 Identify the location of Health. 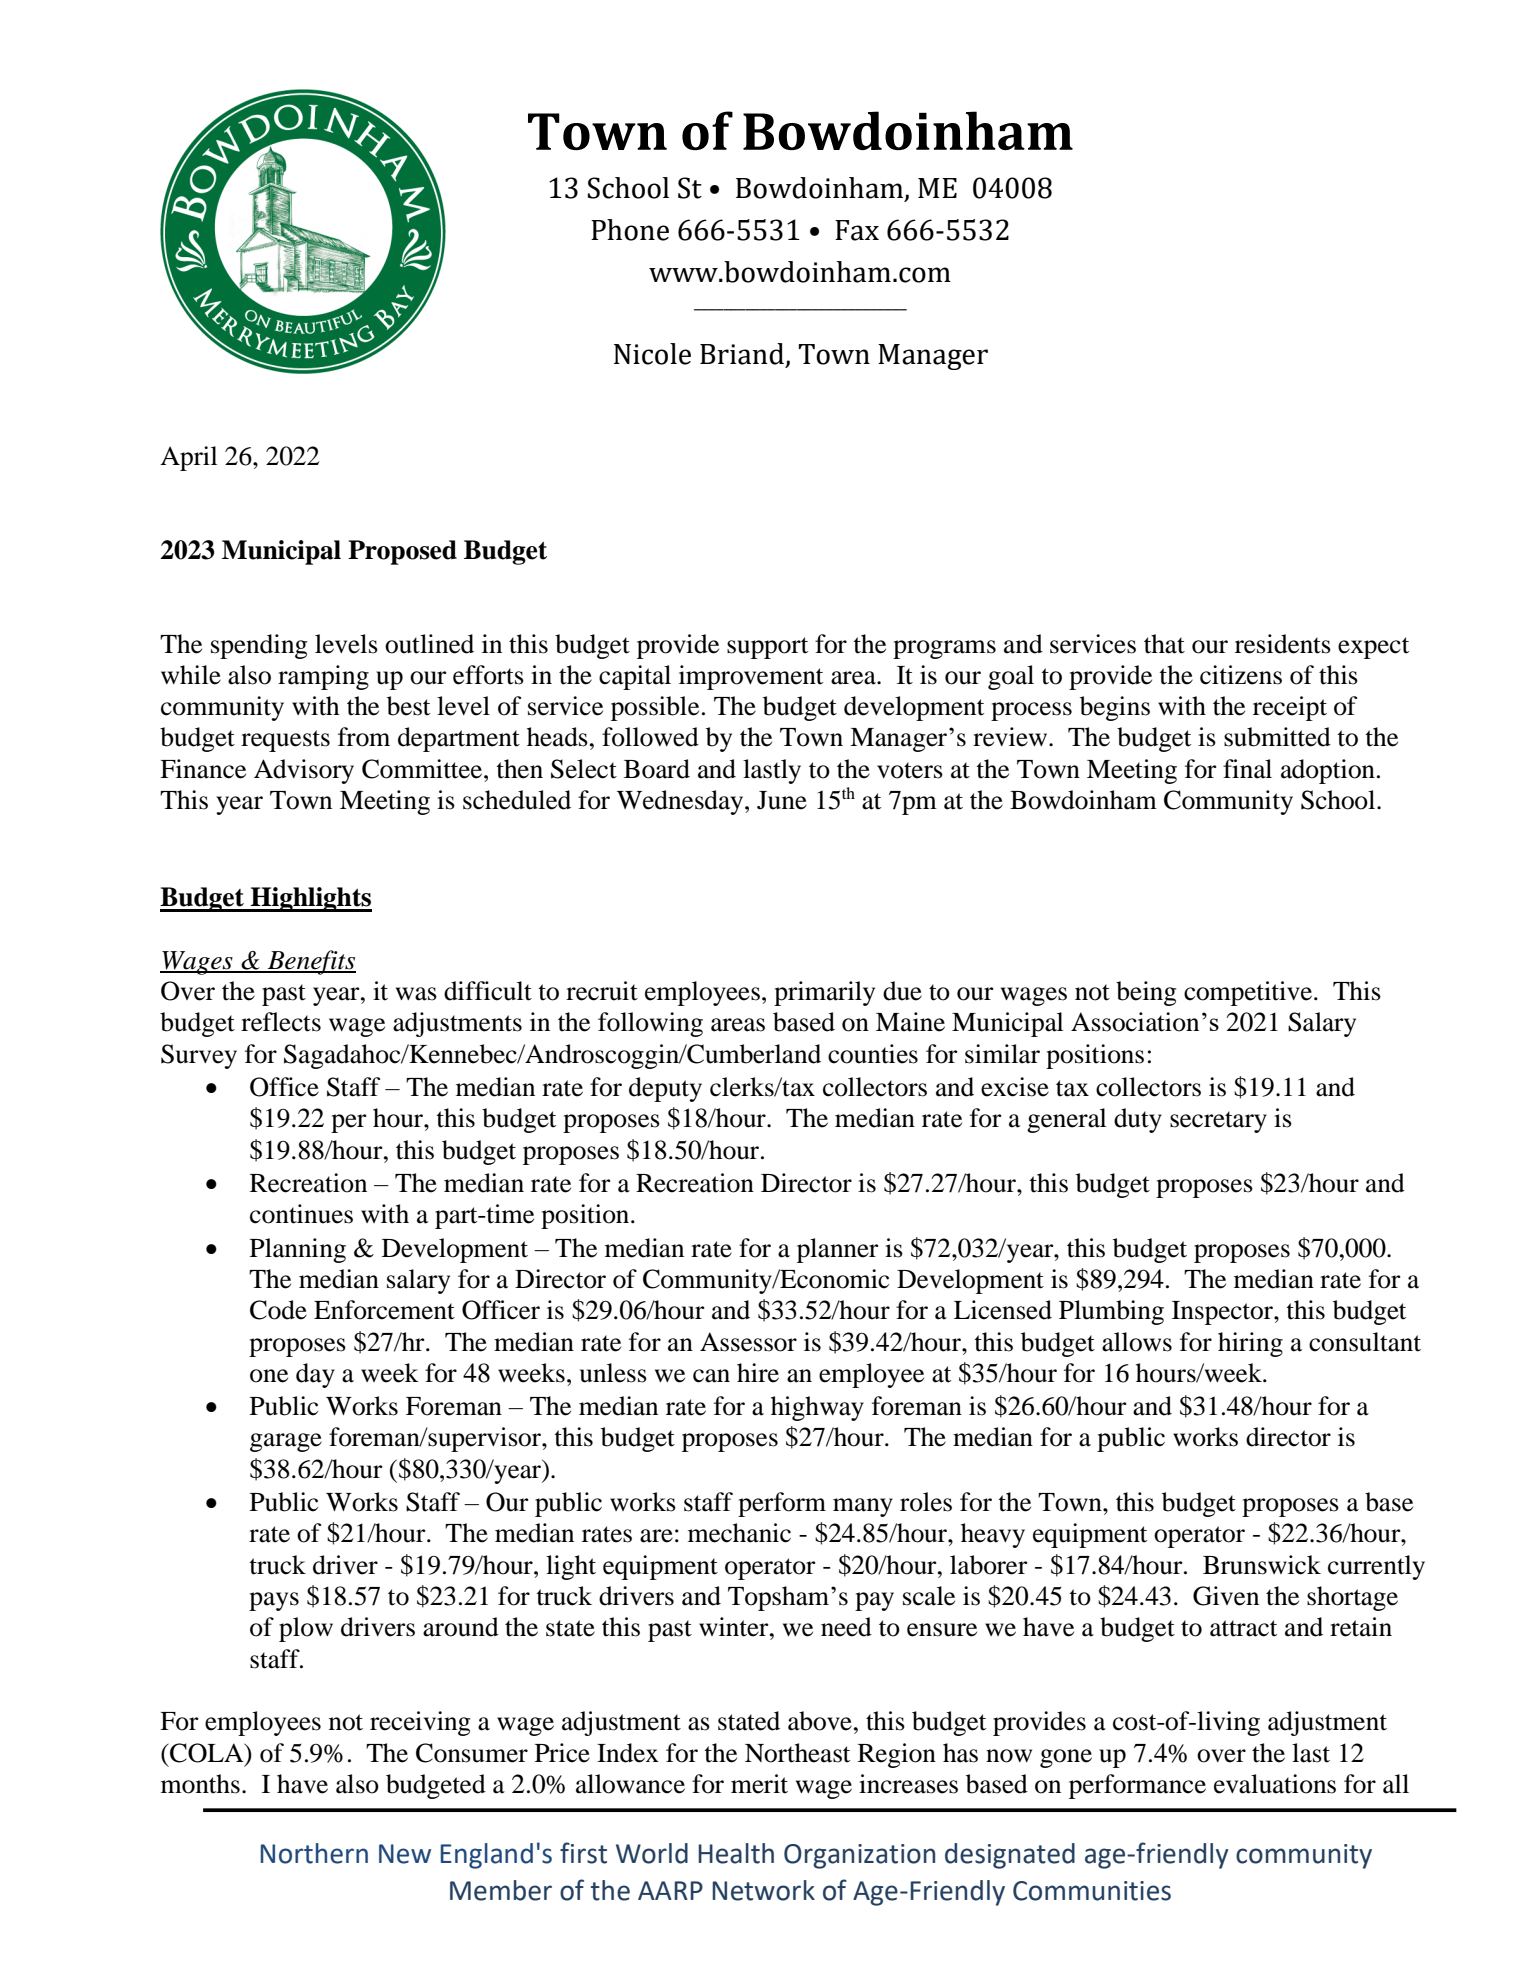
(736, 1853).
